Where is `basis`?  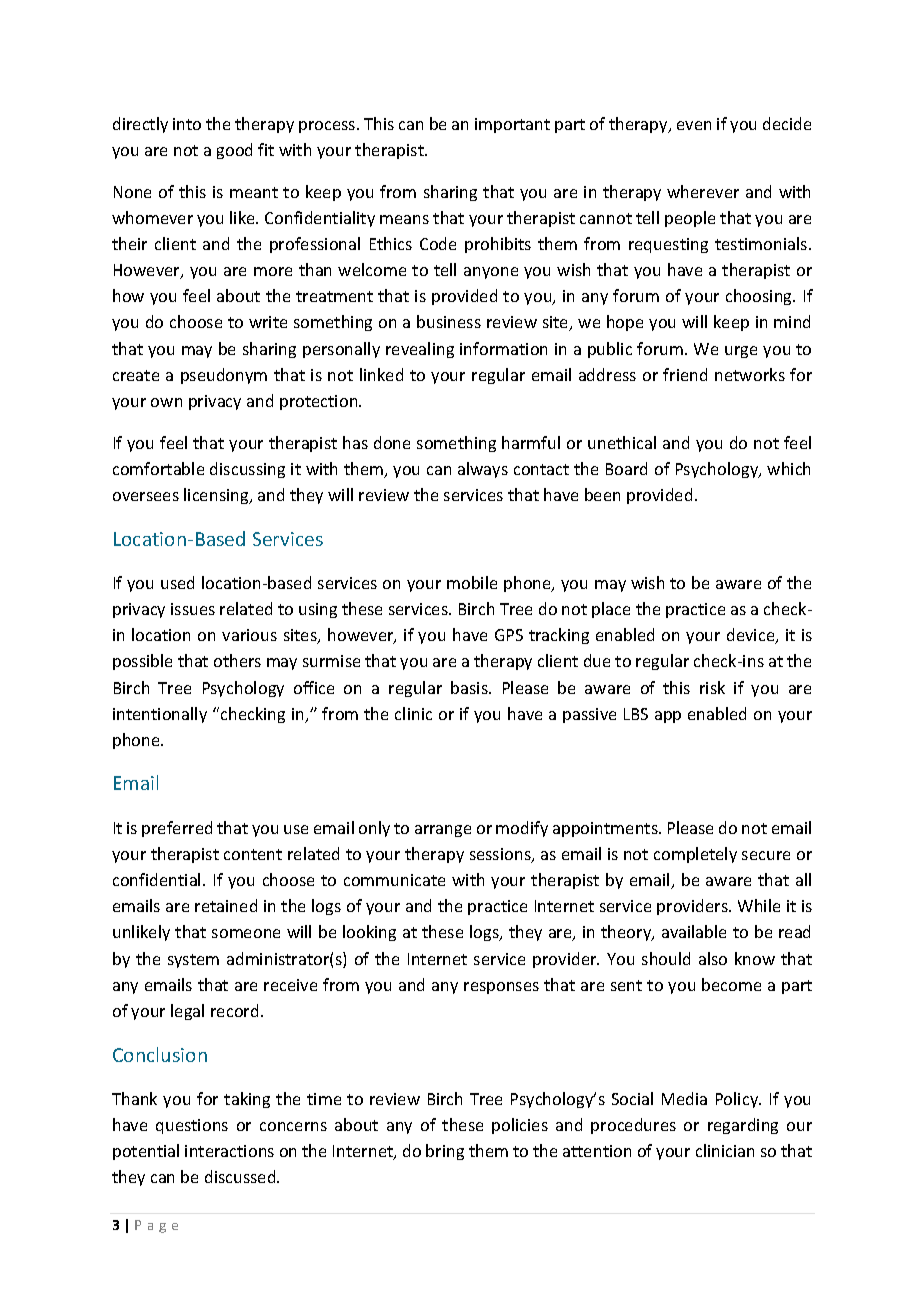
basis is located at coordinates (470, 687).
